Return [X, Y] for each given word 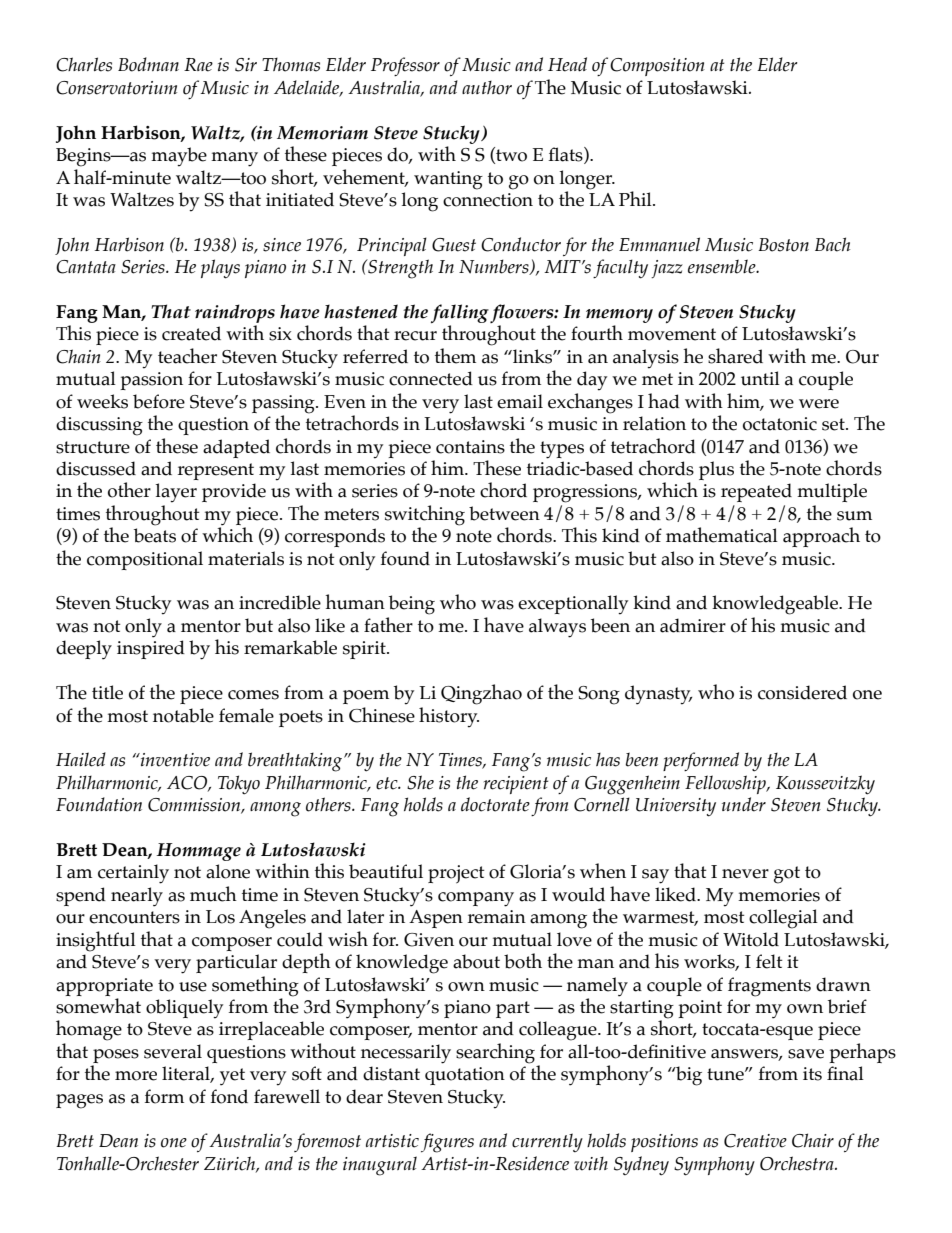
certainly [133, 874]
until [760, 378]
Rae [198, 65]
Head [567, 64]
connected [431, 378]
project [456, 874]
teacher [187, 356]
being [412, 605]
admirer [693, 625]
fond [229, 1096]
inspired [151, 649]
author [487, 88]
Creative [755, 1141]
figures [447, 1143]
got [787, 875]
